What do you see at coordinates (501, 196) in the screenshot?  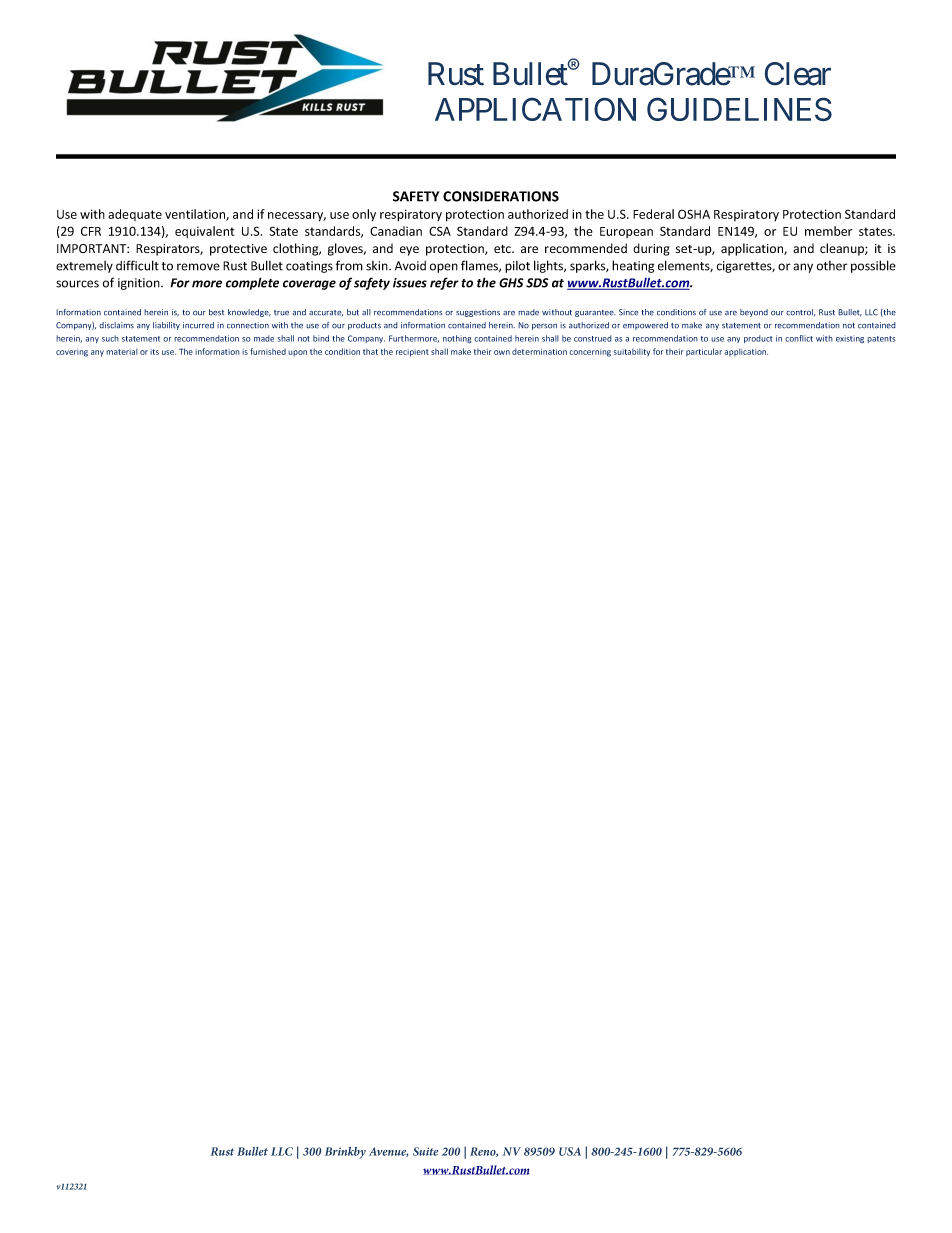 I see `CONSIDERATIONS` at bounding box center [501, 196].
